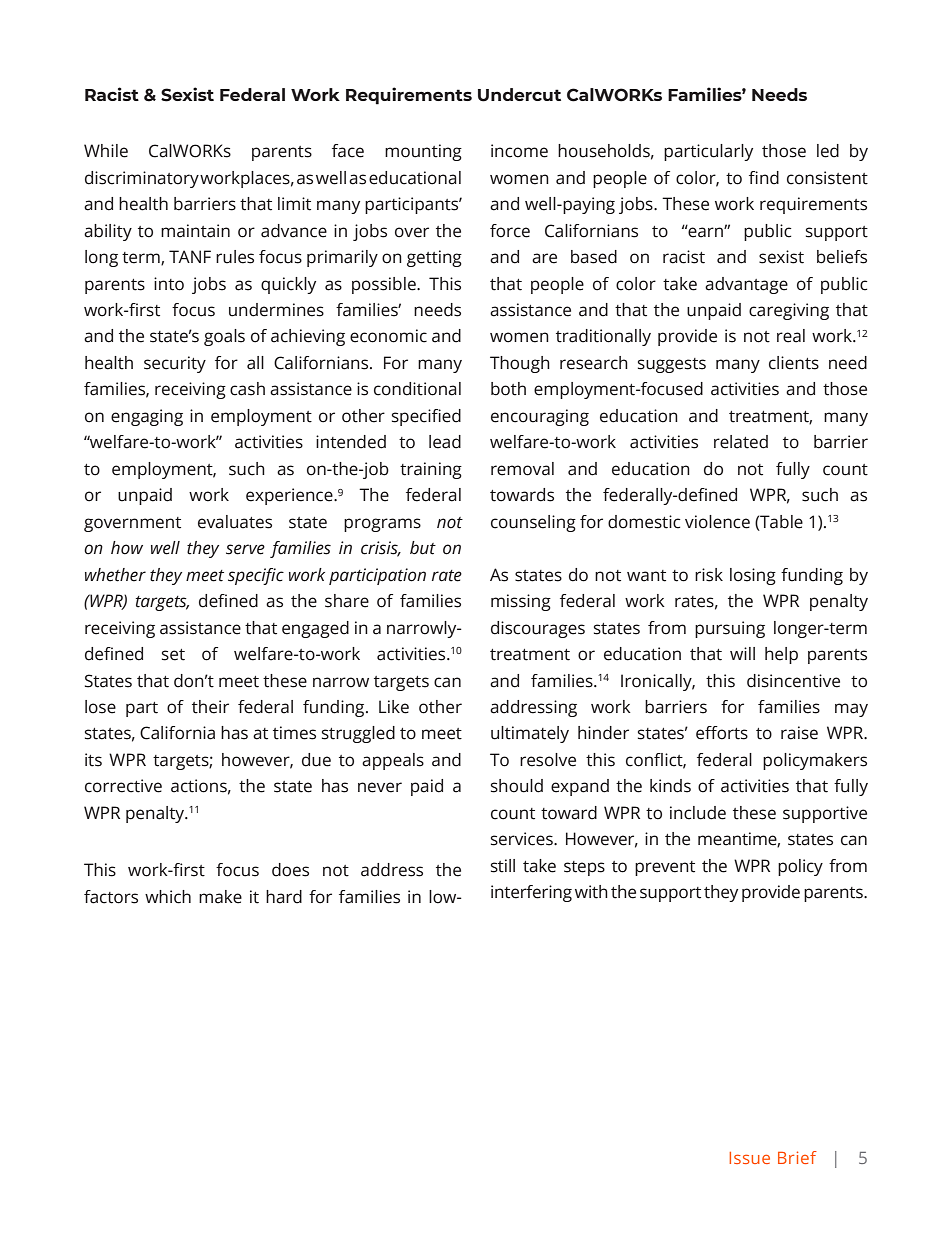 The height and width of the page is (1233, 952). What do you see at coordinates (797, 1157) in the page?
I see `Brief` at bounding box center [797, 1157].
